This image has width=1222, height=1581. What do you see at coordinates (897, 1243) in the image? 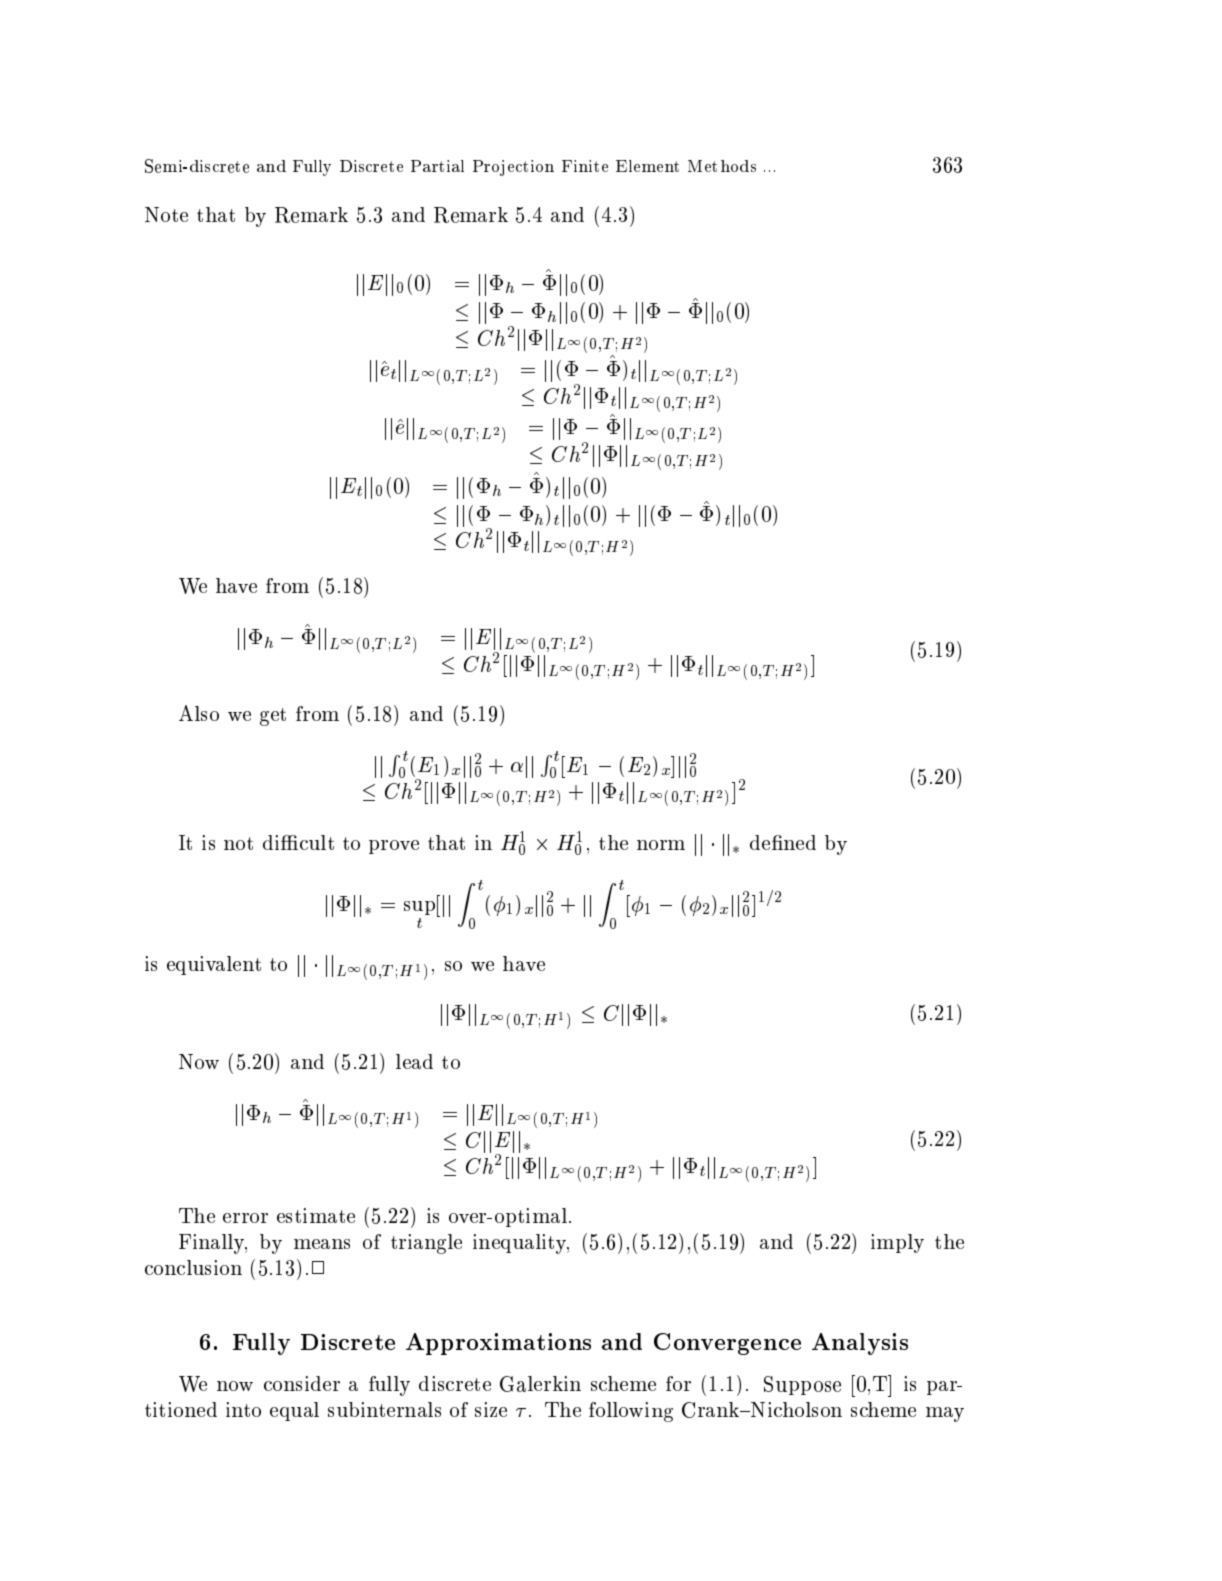
I see `imply` at bounding box center [897, 1243].
